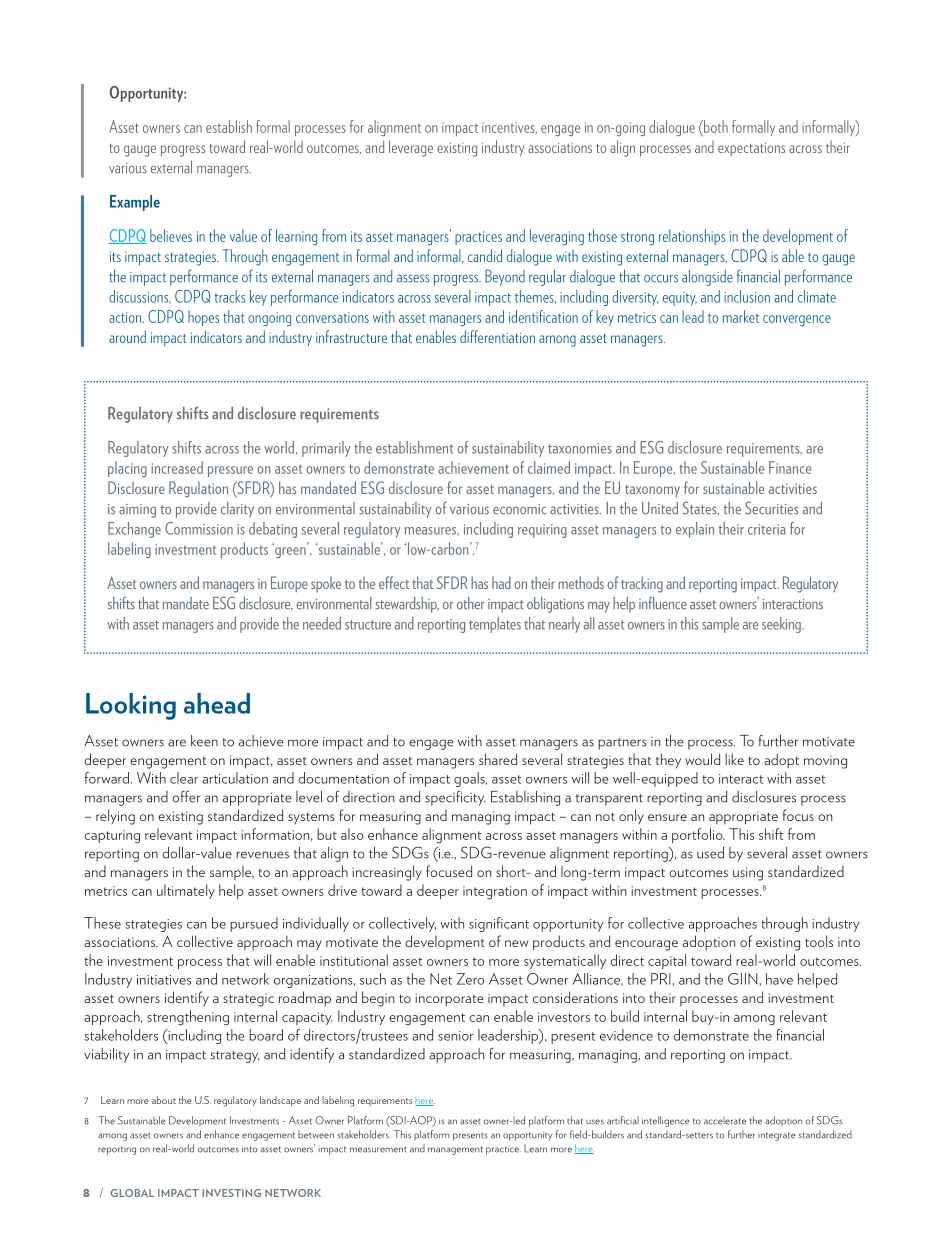  What do you see at coordinates (135, 203) in the screenshot?
I see `Example` at bounding box center [135, 203].
